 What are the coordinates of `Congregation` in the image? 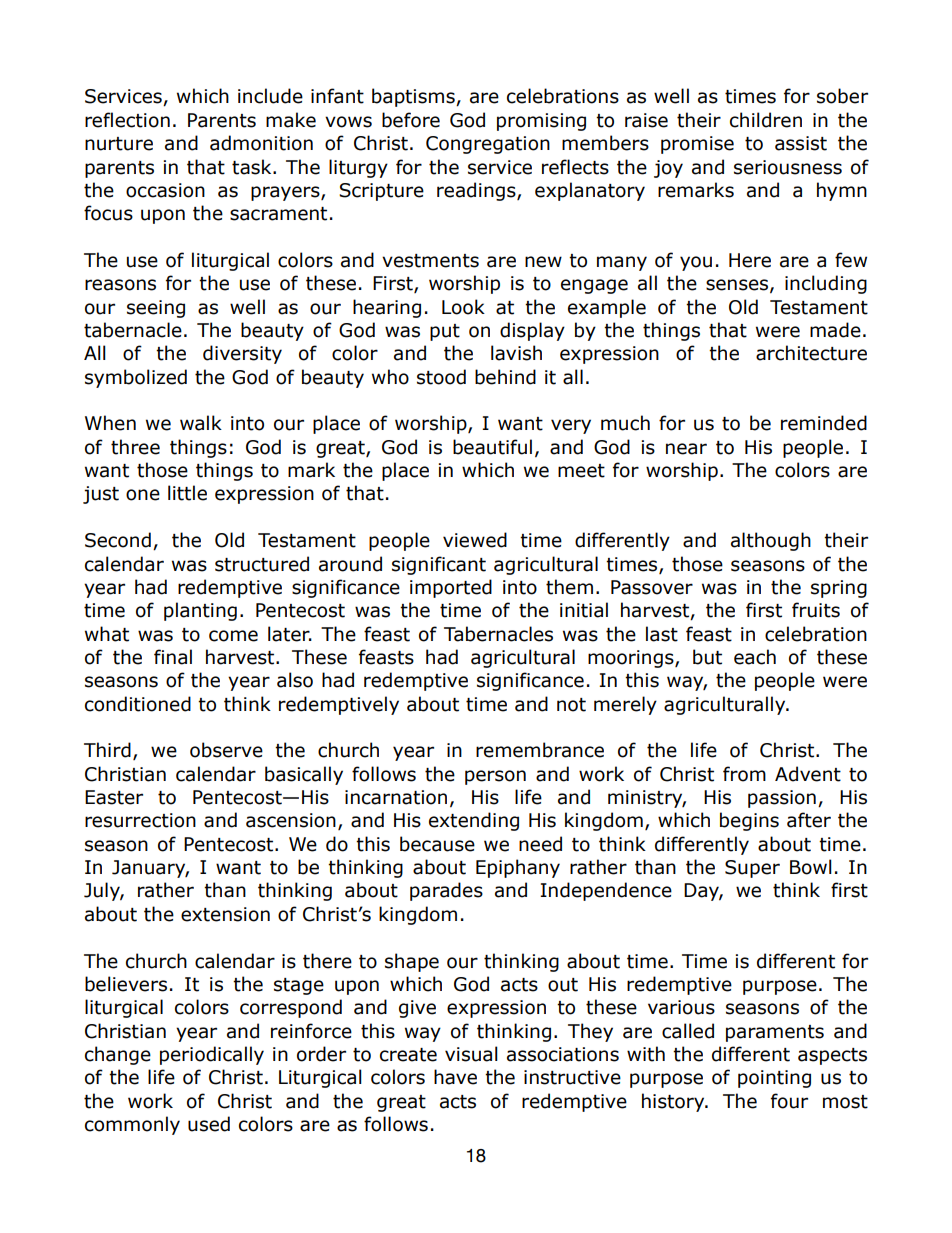 It's located at (488, 145).
